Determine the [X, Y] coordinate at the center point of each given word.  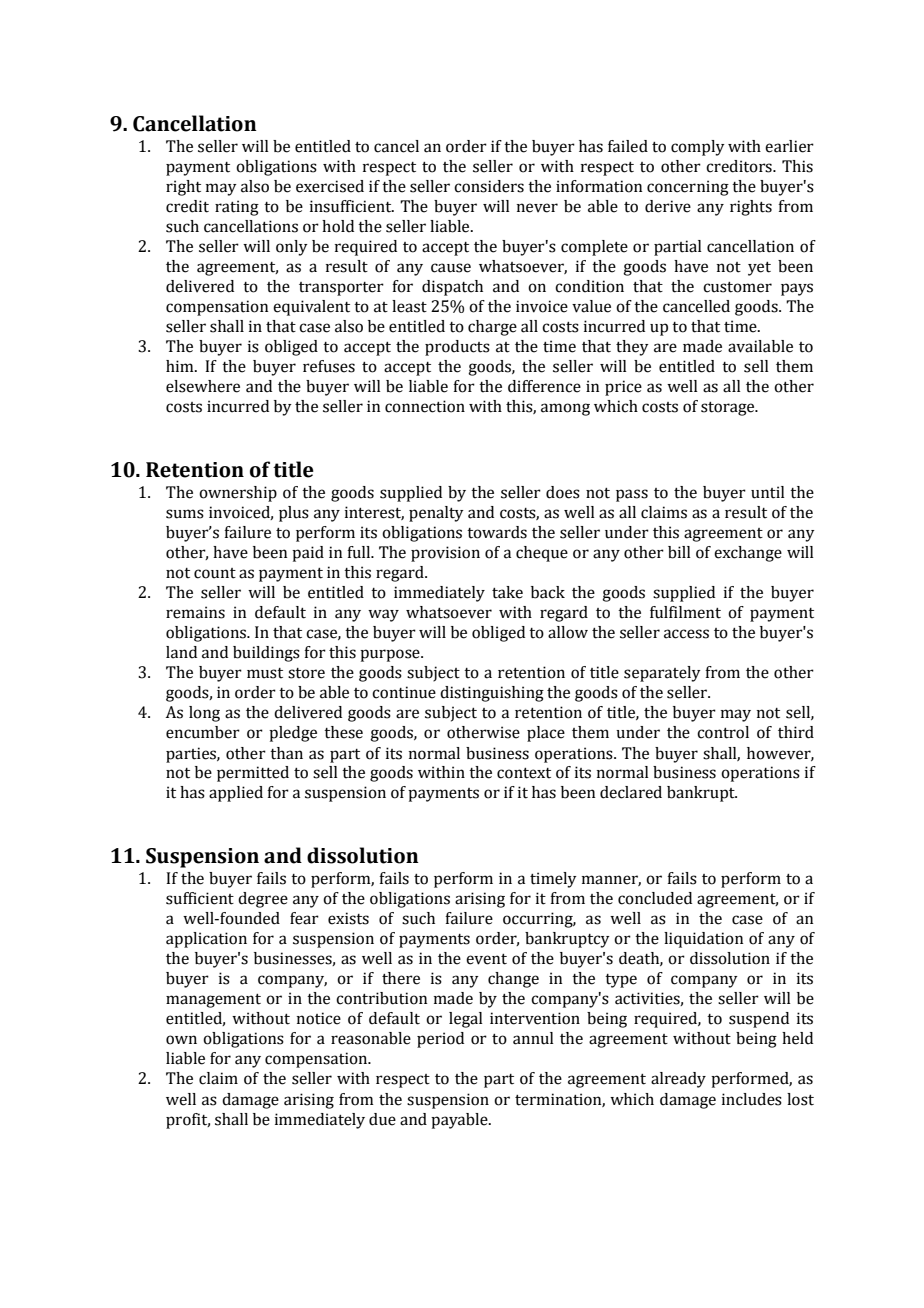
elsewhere [203, 386]
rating [237, 208]
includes [752, 1099]
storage [729, 409]
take [507, 592]
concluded [655, 898]
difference [544, 386]
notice [319, 1018]
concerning [688, 188]
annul [533, 1038]
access [686, 634]
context [524, 773]
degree [263, 900]
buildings [266, 654]
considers [489, 186]
